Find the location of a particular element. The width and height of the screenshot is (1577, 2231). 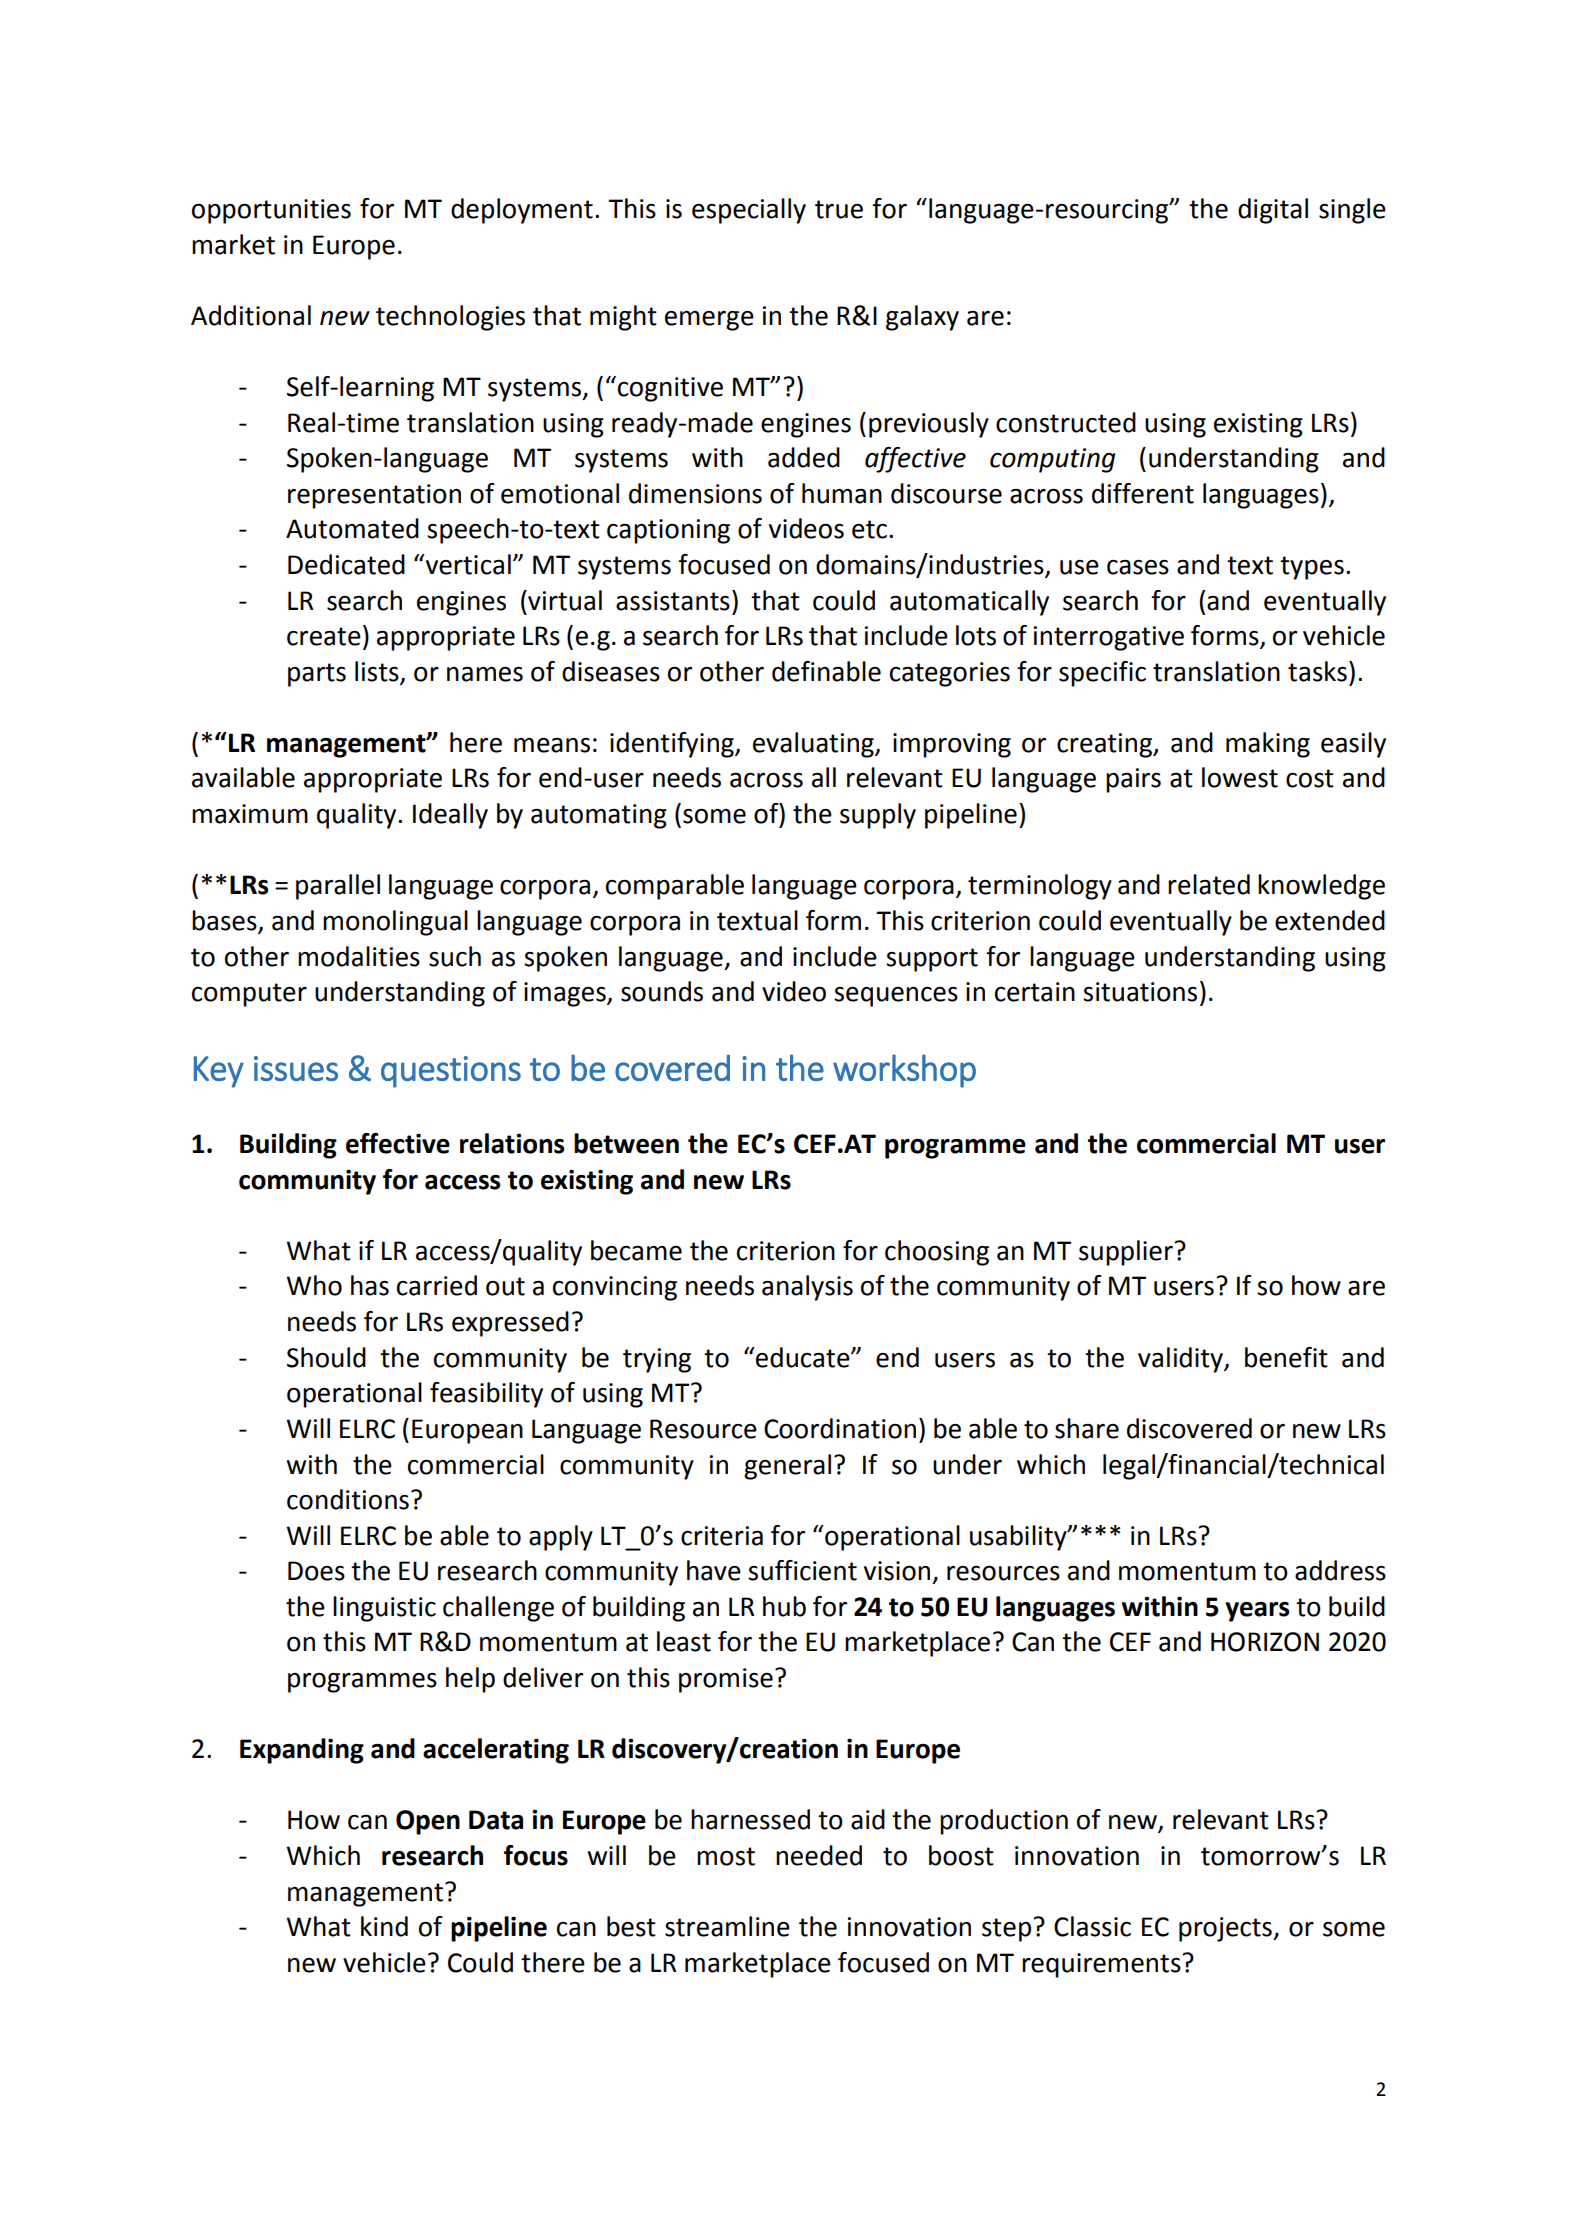

tasks is located at coordinates (1317, 671).
